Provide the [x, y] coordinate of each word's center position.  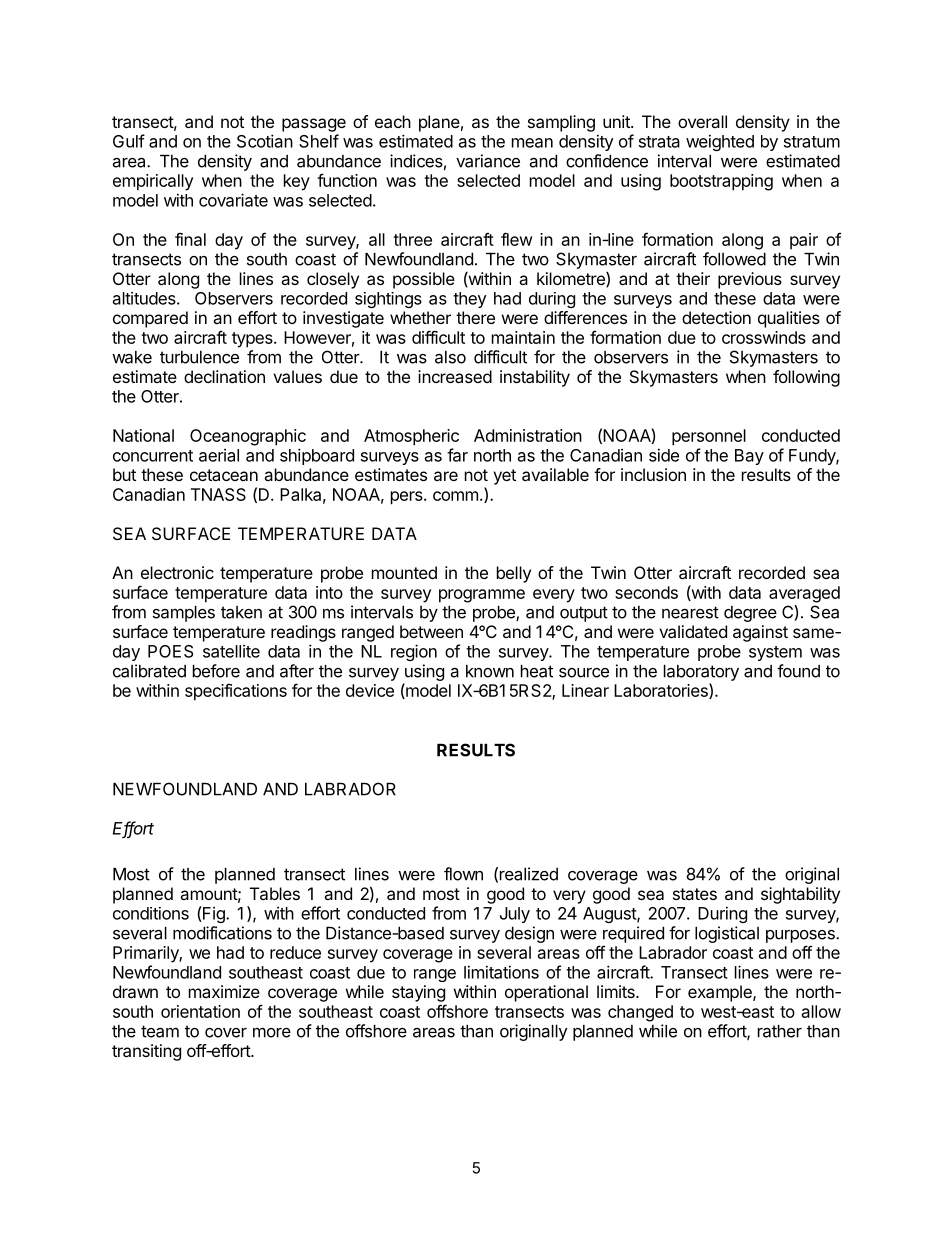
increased [455, 376]
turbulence [199, 357]
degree [750, 614]
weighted [720, 142]
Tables [275, 893]
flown [463, 874]
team [160, 1031]
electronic [177, 572]
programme [482, 596]
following [806, 378]
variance [488, 161]
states [695, 894]
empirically [153, 182]
